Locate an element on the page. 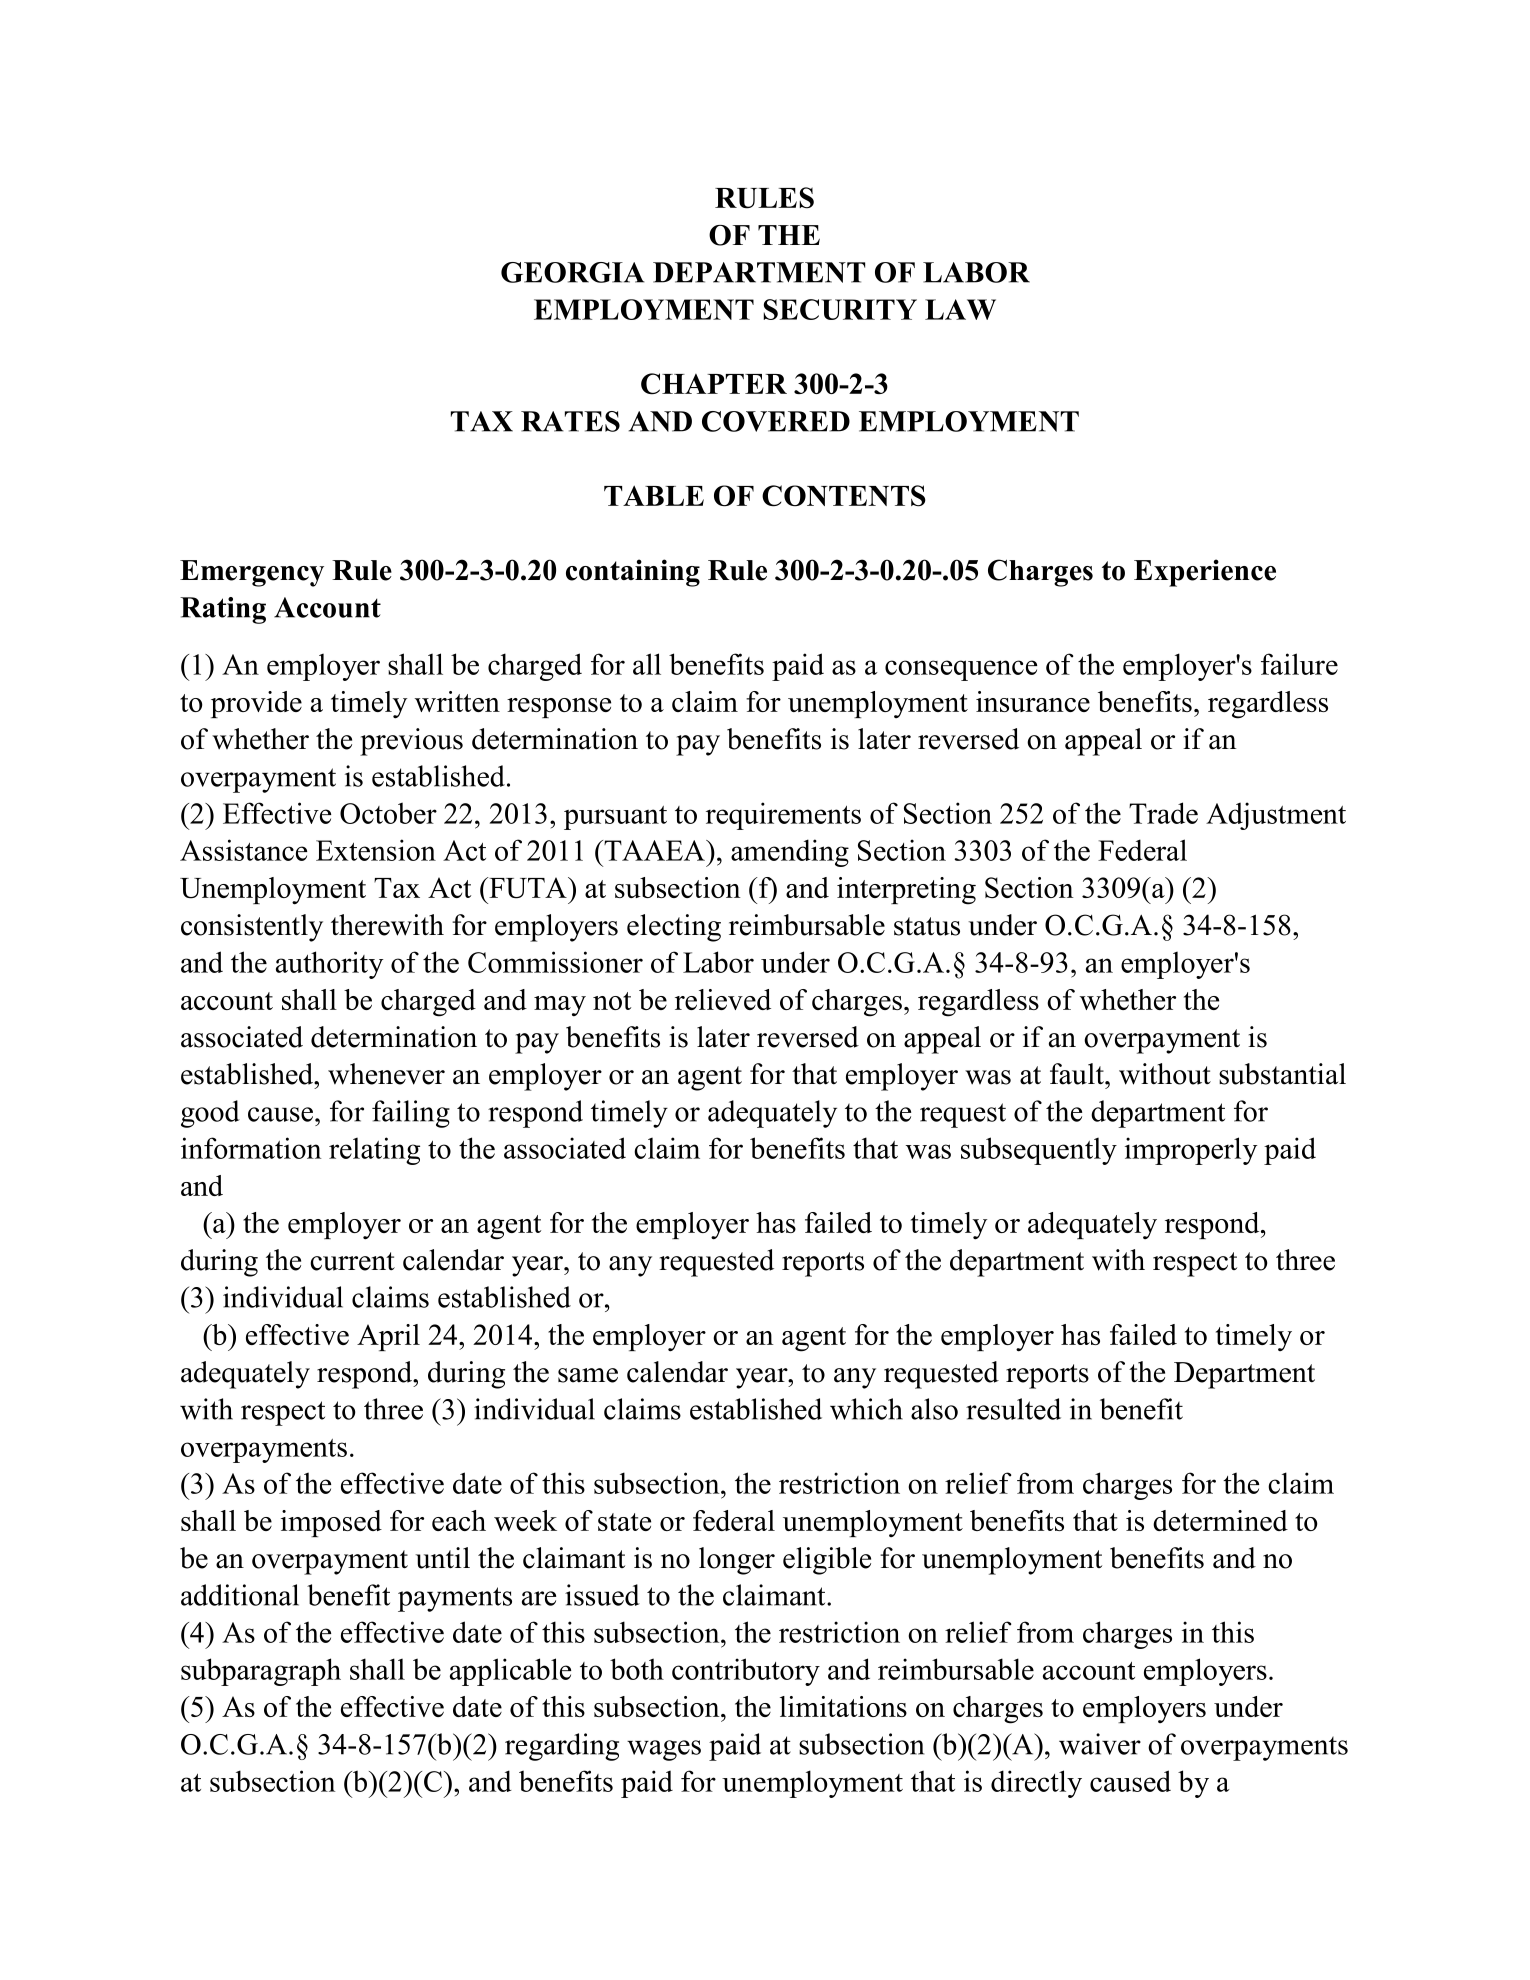 This image has height=1980, width=1530. GEORGIA is located at coordinates (573, 272).
